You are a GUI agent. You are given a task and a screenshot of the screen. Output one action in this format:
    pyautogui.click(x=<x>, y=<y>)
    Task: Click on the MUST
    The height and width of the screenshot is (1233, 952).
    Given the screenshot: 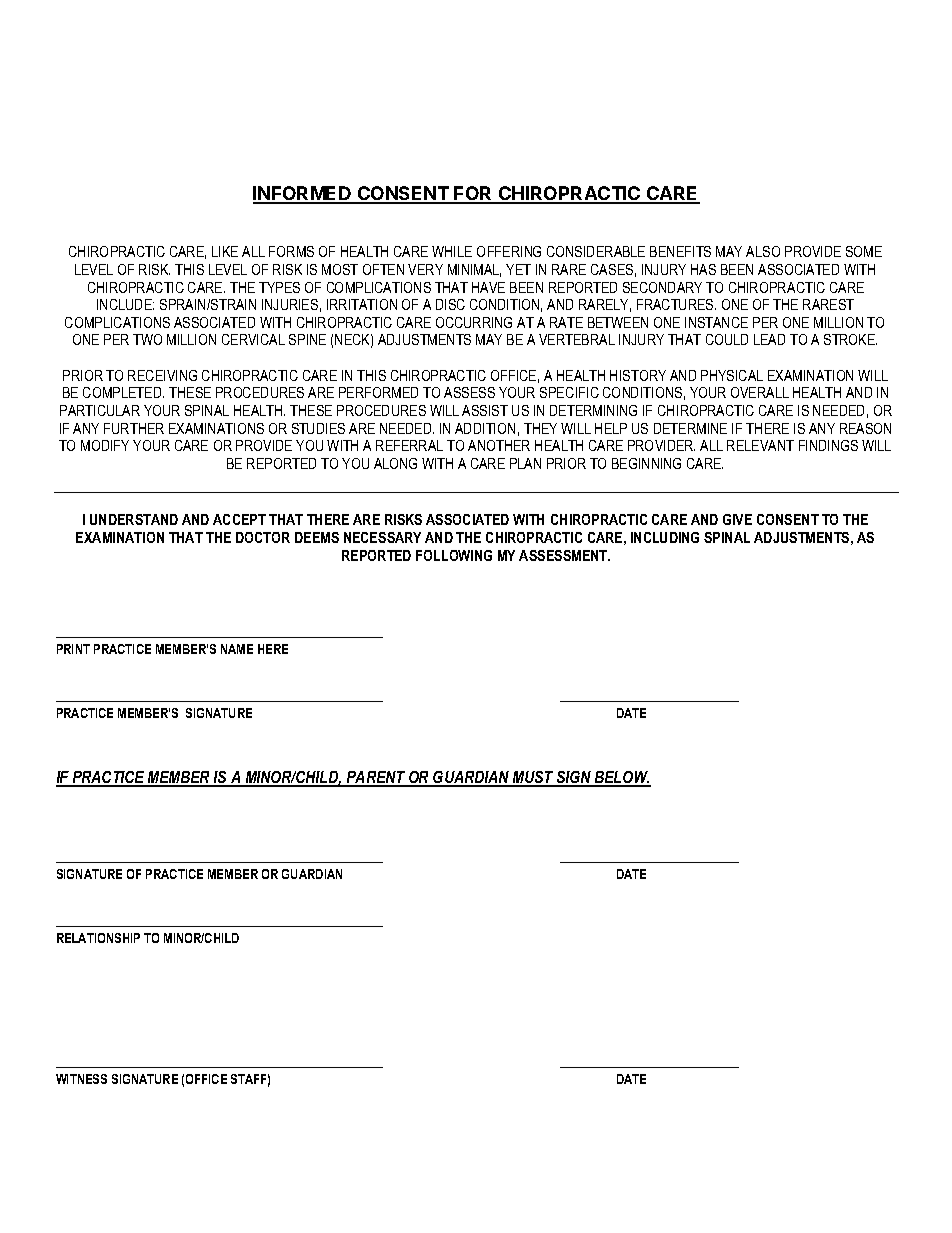 What is the action you would take?
    pyautogui.click(x=533, y=778)
